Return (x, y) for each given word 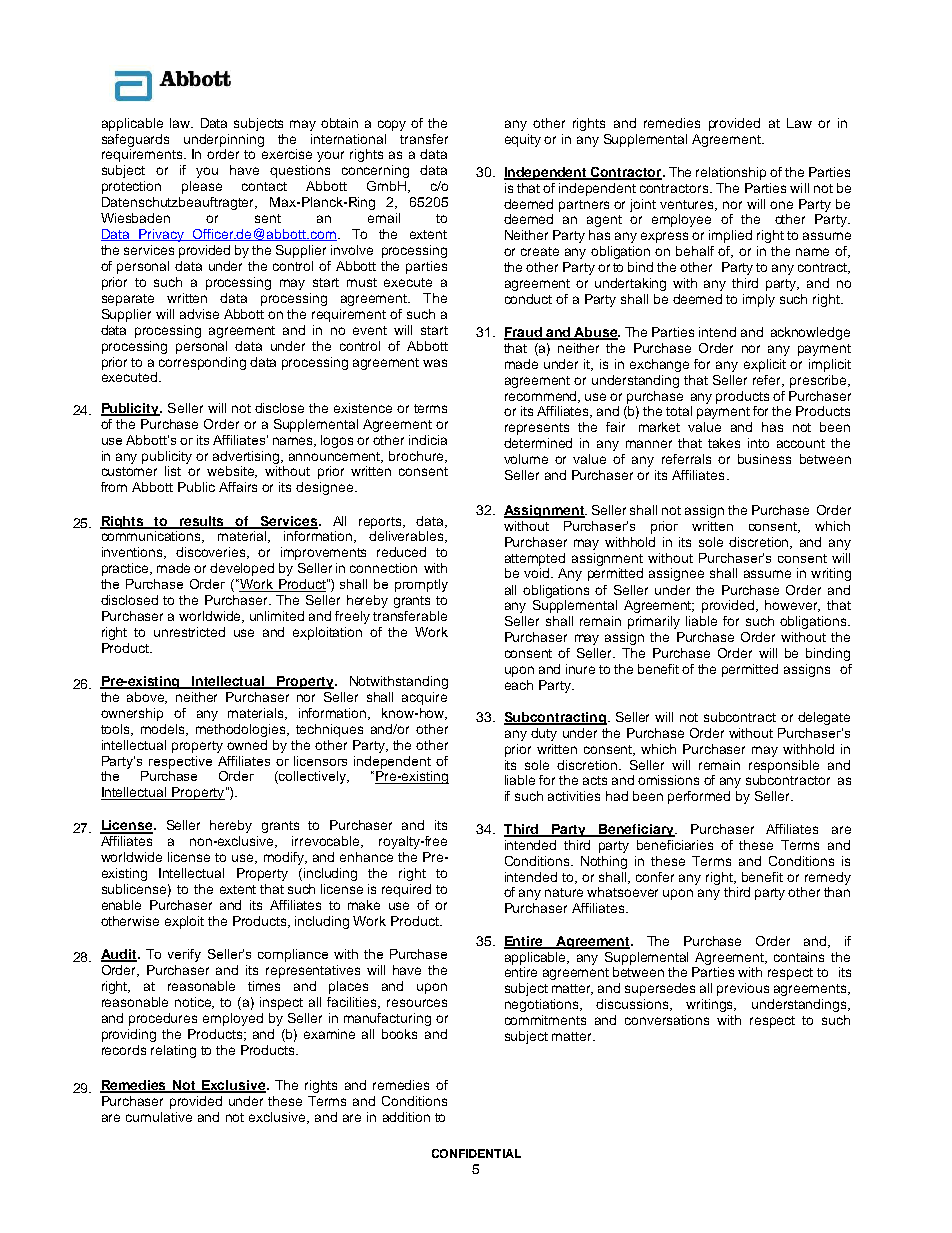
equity (523, 140)
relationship (731, 173)
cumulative (159, 1117)
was (435, 363)
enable (121, 905)
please (202, 187)
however (792, 606)
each (519, 685)
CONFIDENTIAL (476, 1153)
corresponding (202, 363)
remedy (828, 878)
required (406, 890)
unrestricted (189, 632)
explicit (765, 365)
